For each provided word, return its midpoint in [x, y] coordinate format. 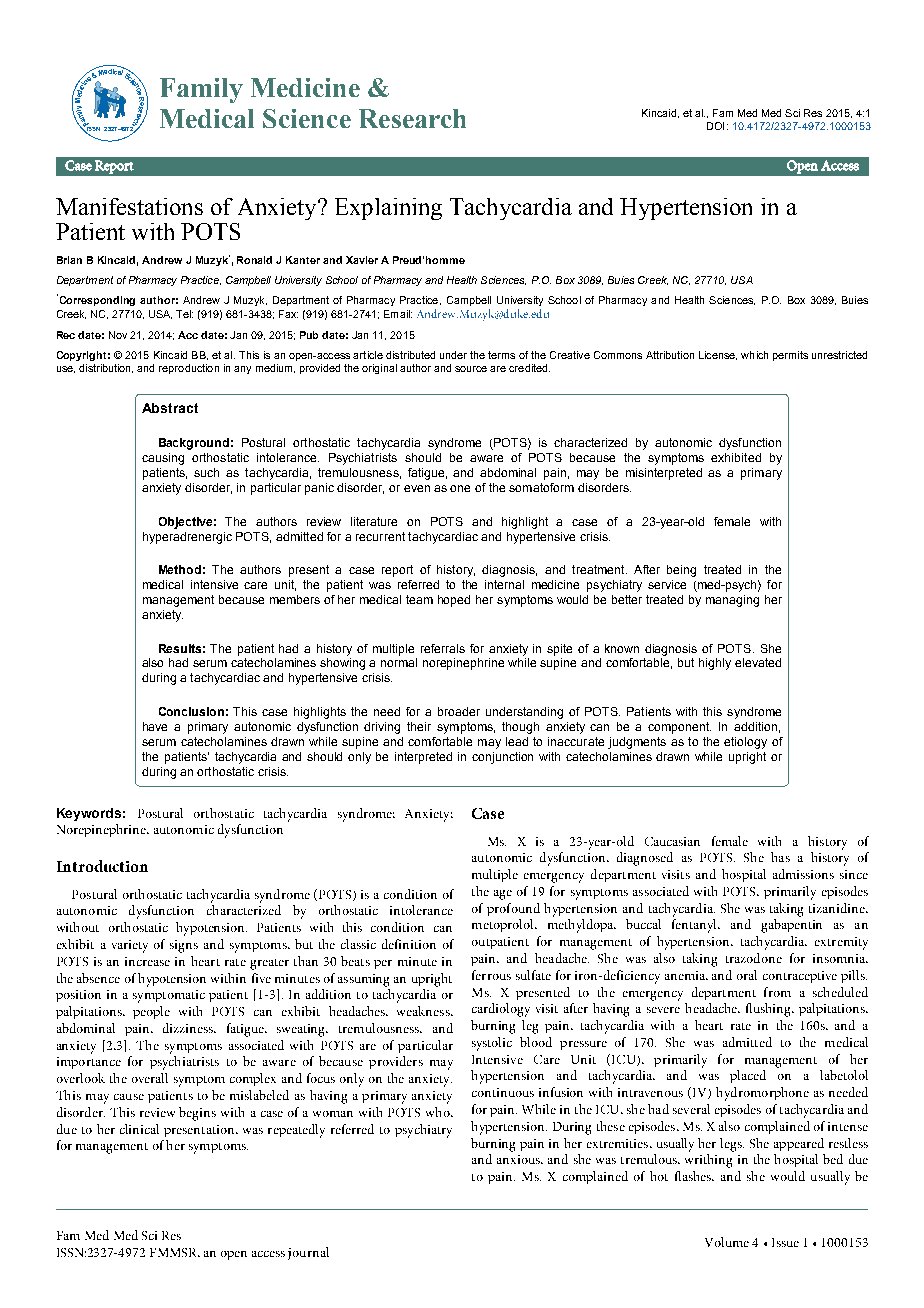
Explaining [388, 209]
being [681, 571]
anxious [519, 1159]
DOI [715, 126]
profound [513, 909]
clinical [139, 1129]
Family [201, 90]
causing [163, 459]
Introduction [102, 866]
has [780, 857]
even [417, 488]
